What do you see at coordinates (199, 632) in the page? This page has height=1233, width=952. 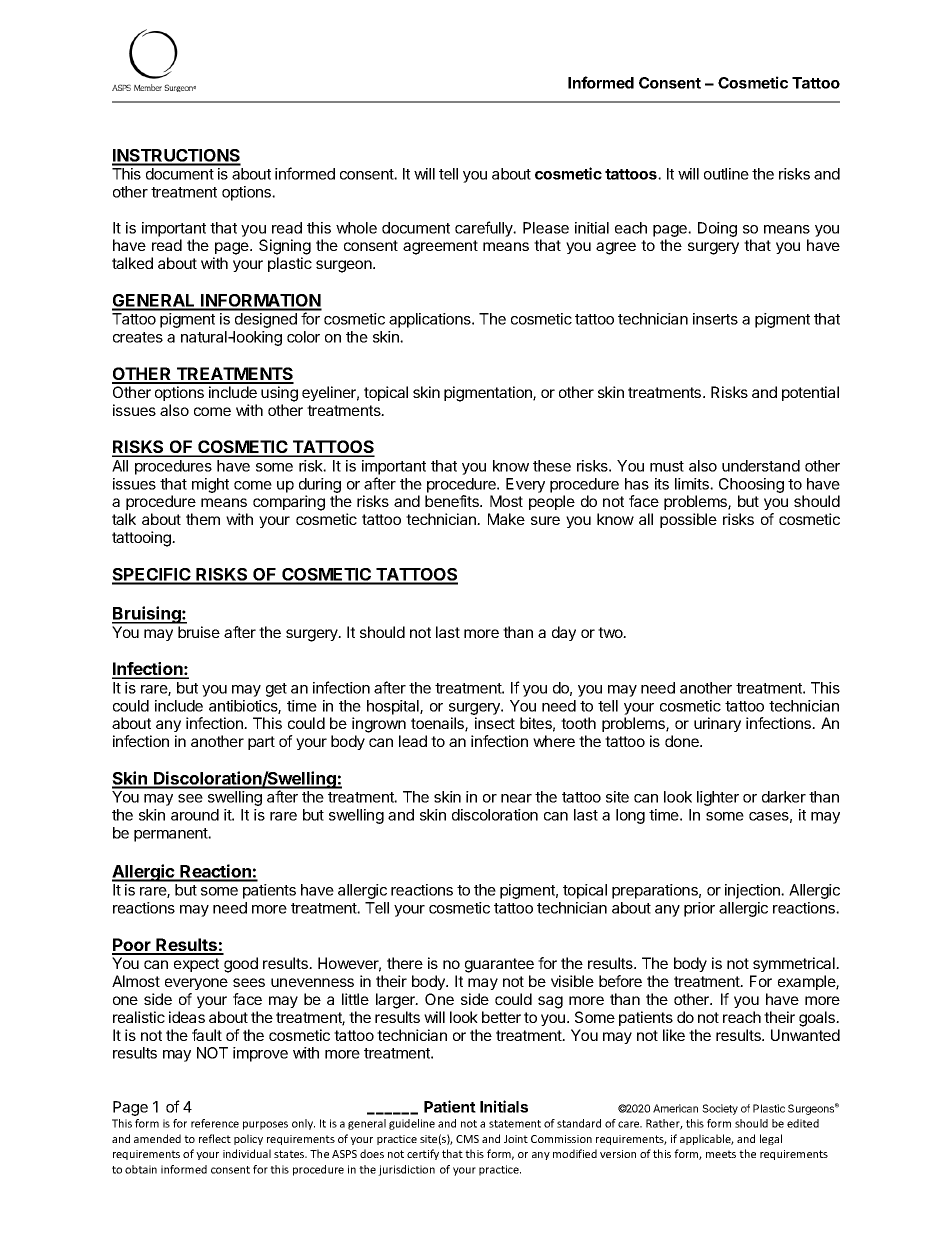 I see `bruise` at bounding box center [199, 632].
